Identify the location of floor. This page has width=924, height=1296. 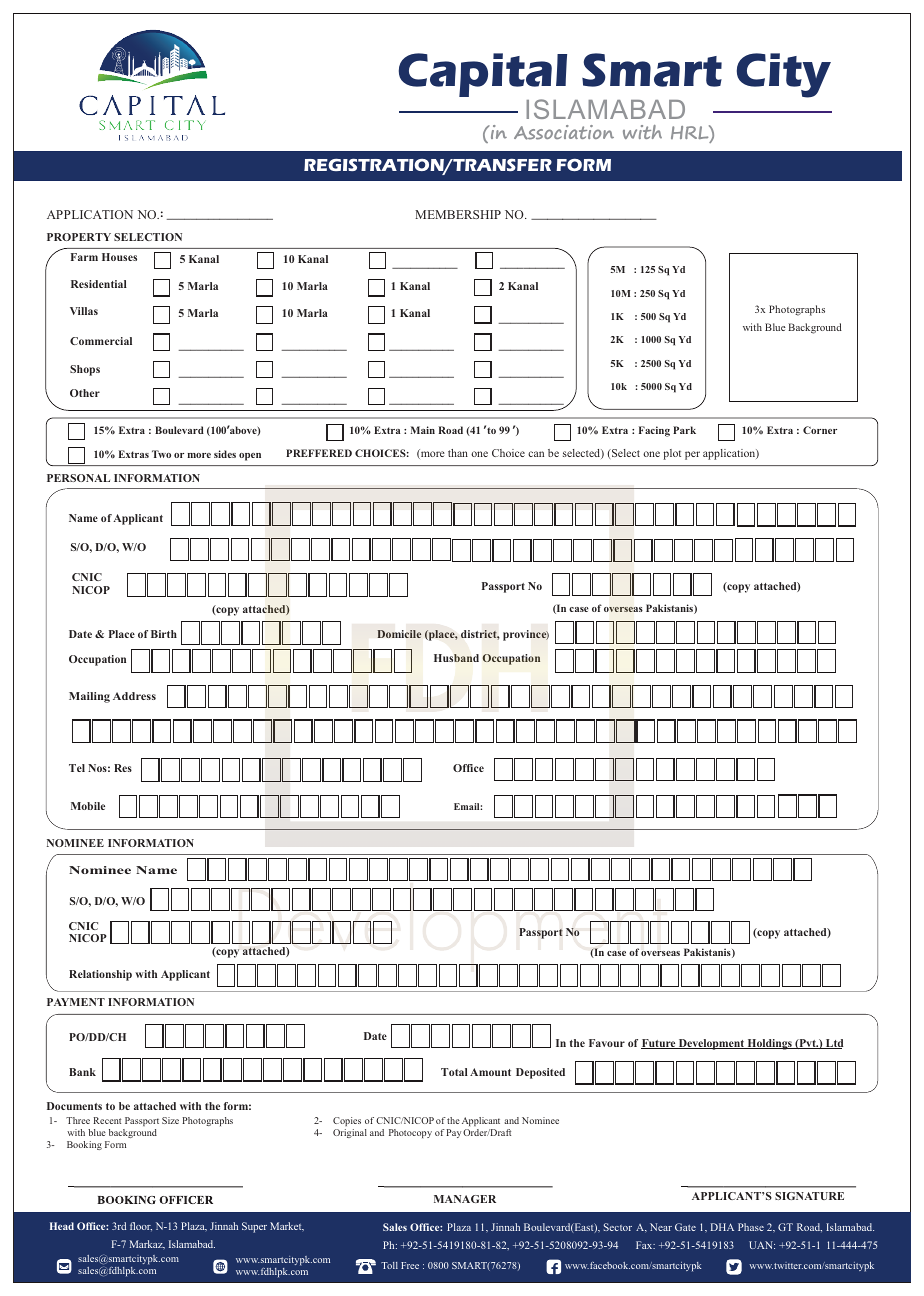
(141, 1226).
